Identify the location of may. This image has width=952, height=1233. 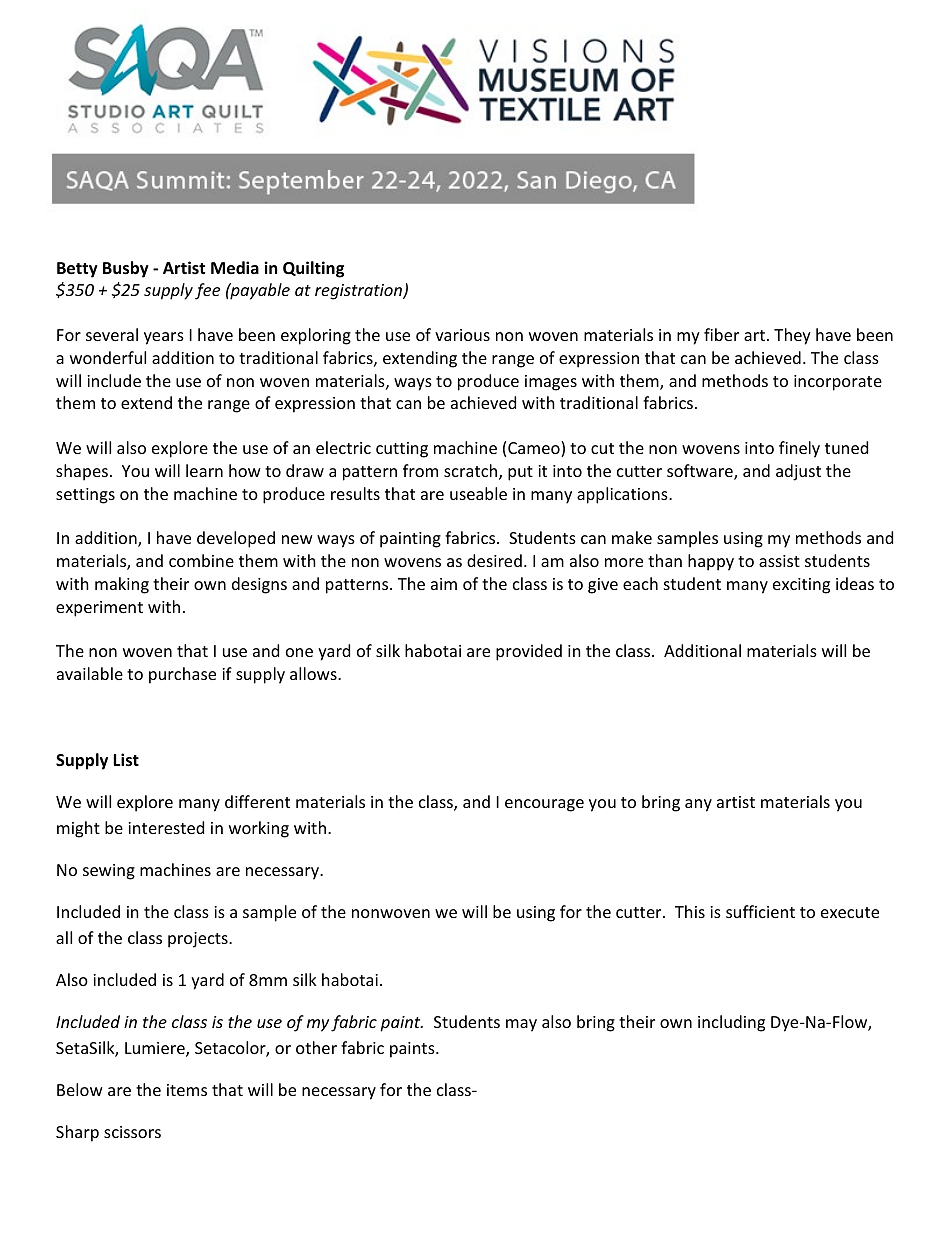
(521, 1025).
